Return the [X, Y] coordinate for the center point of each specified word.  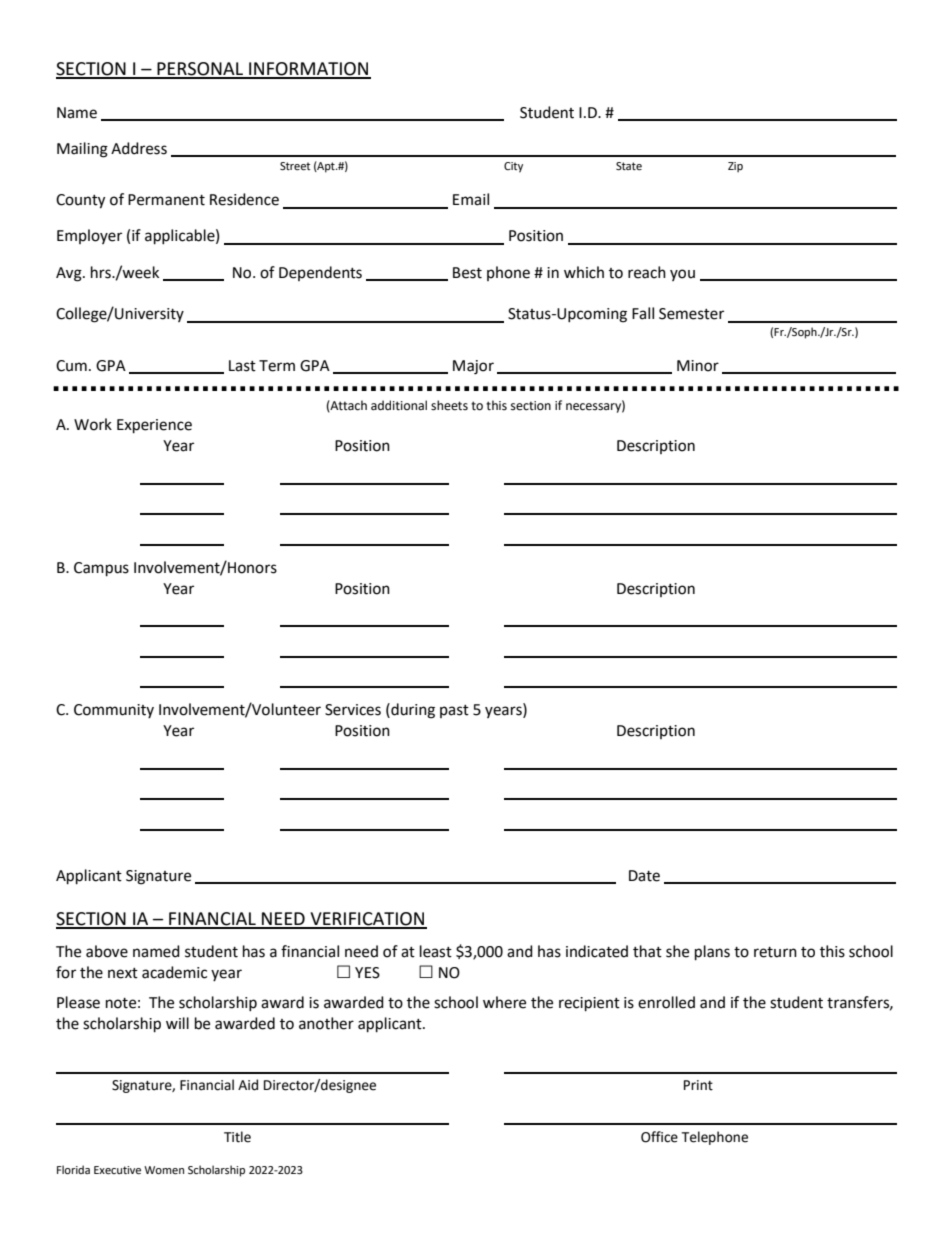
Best [467, 273]
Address [139, 148]
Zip [735, 167]
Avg [70, 274]
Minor [698, 366]
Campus [101, 569]
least [436, 951]
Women [164, 1170]
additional [399, 405]
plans [712, 953]
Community [114, 711]
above [107, 951]
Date [644, 876]
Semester [691, 314]
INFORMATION [309, 70]
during [412, 711]
